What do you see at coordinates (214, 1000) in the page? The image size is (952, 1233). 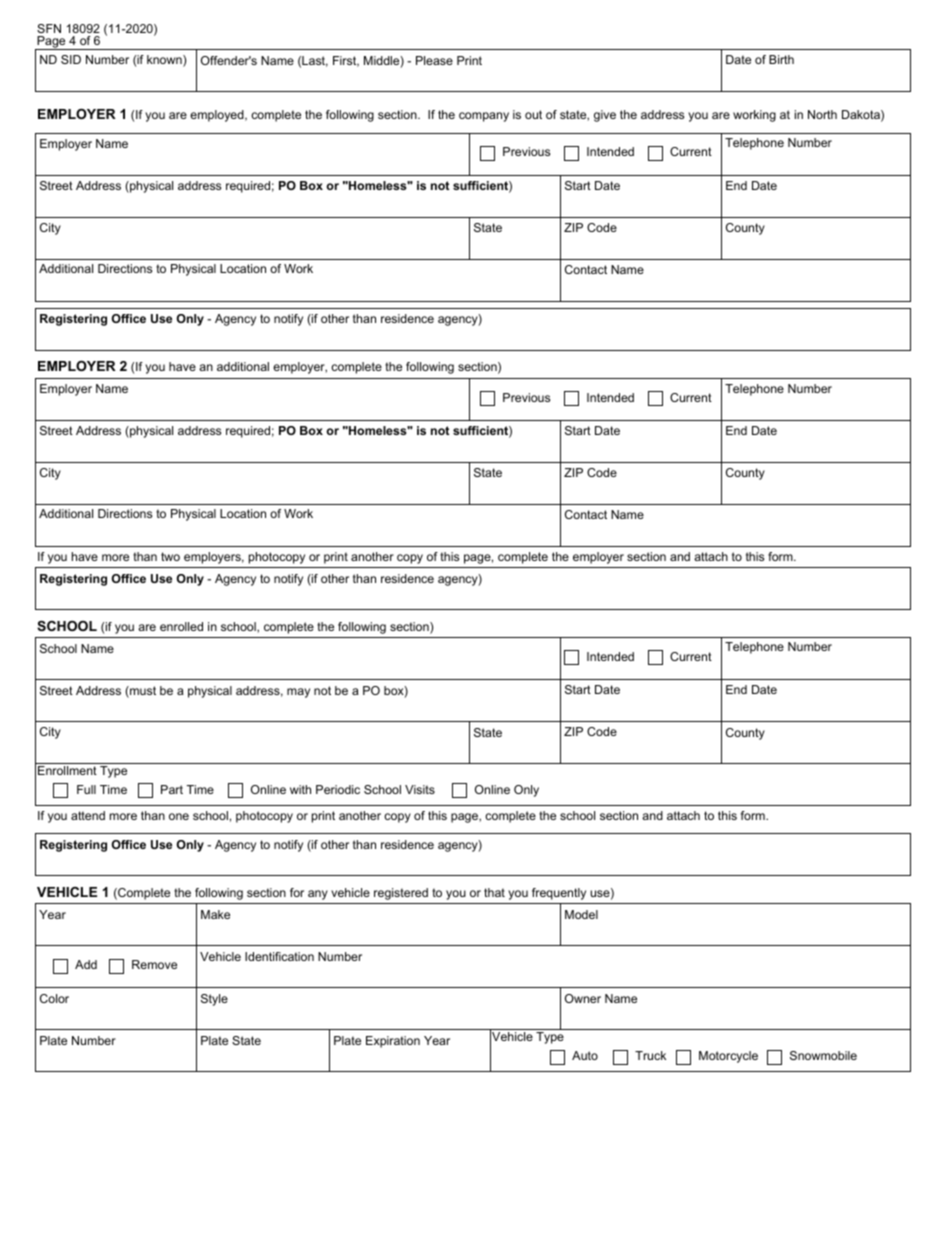 I see `Style` at bounding box center [214, 1000].
